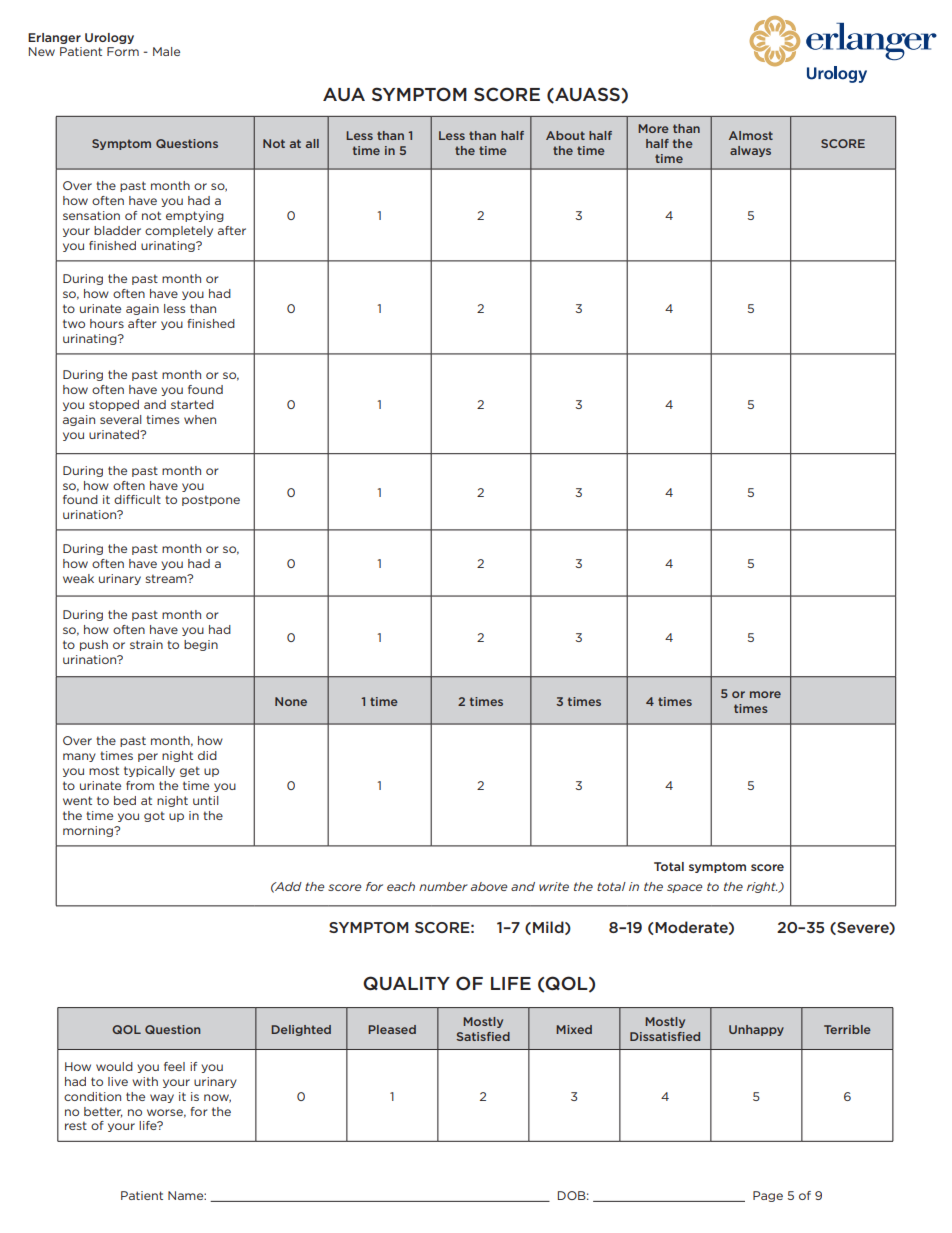 The image size is (952, 1233). Describe the element at coordinates (763, 887) in the image. I see `right` at that location.
